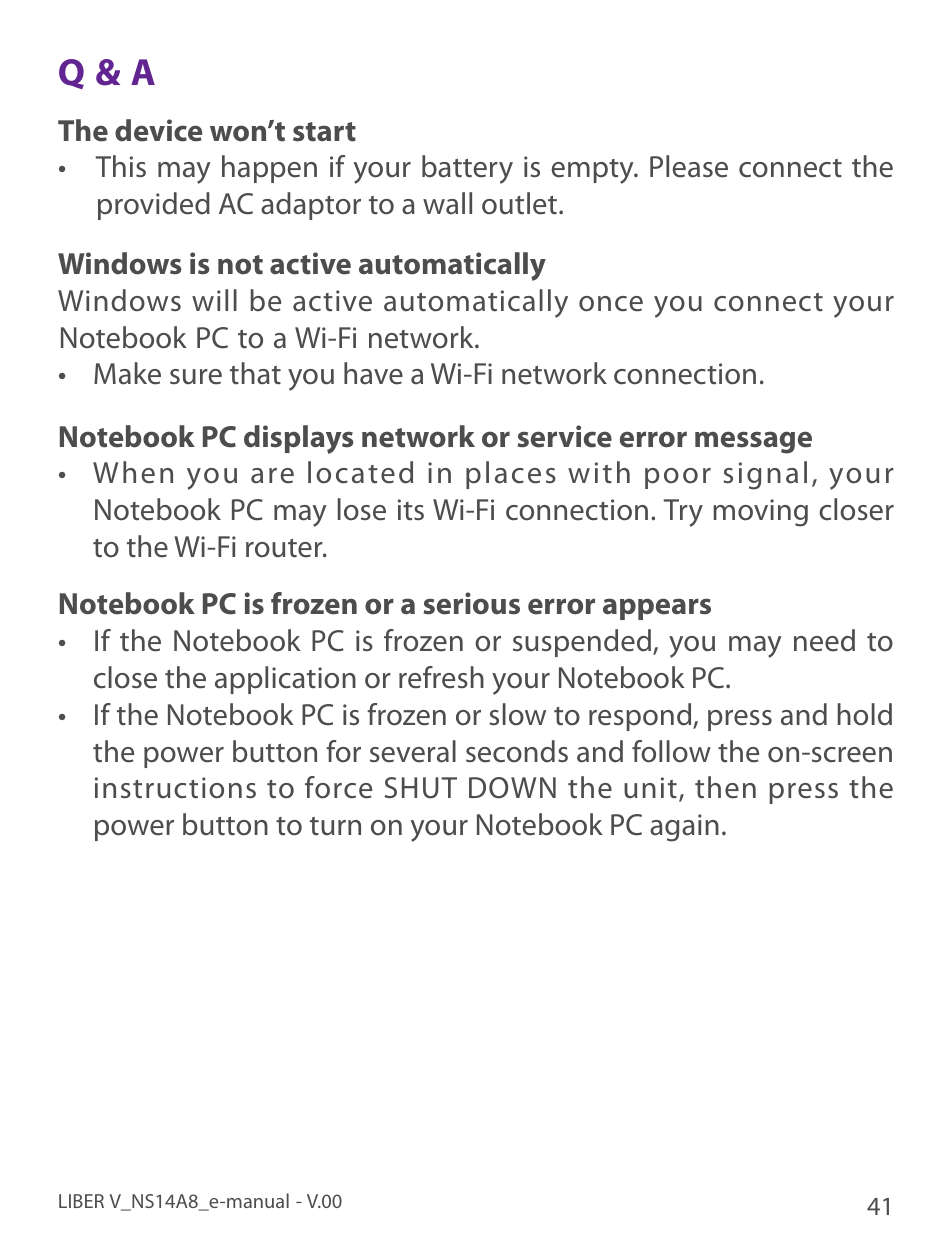 This image has height=1242, width=952. What do you see at coordinates (725, 787) in the image?
I see `then` at bounding box center [725, 787].
